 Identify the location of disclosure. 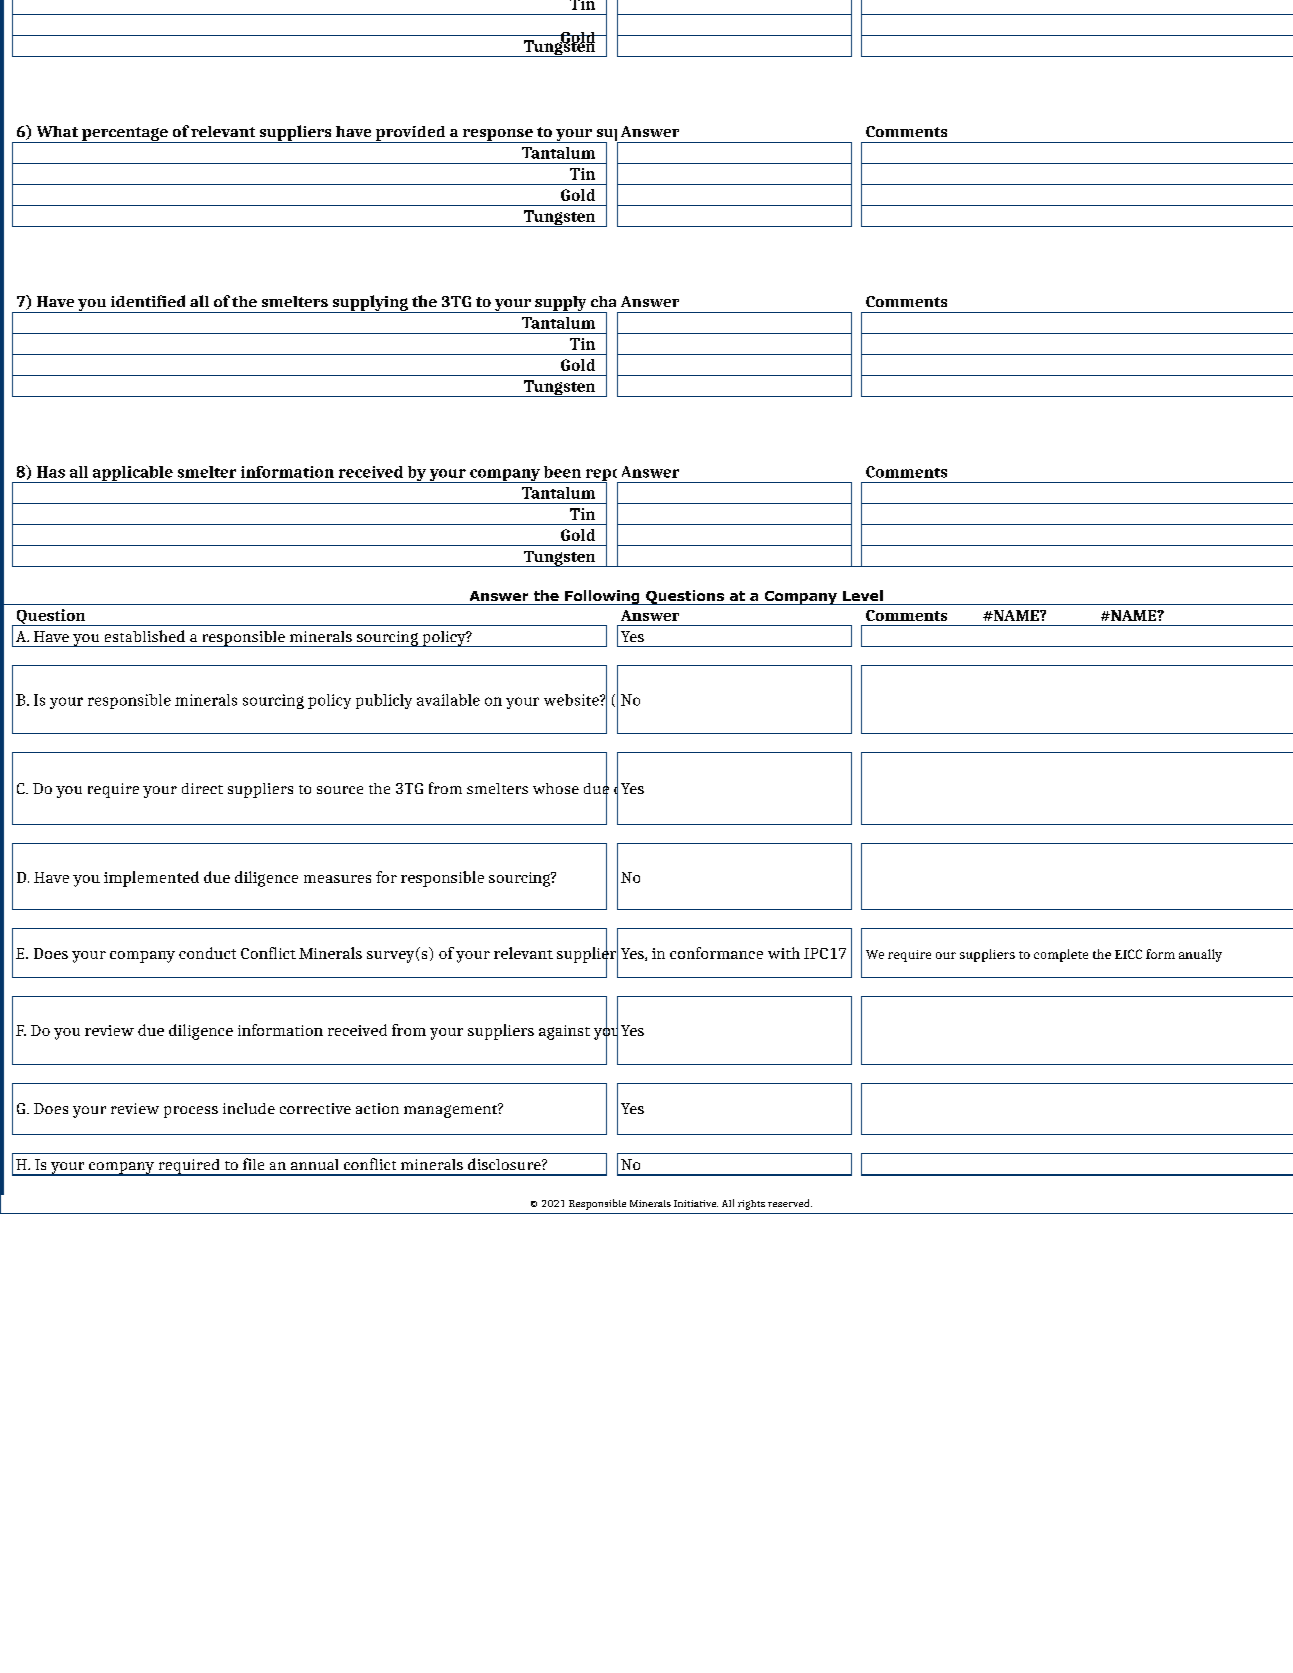
(505, 1164).
